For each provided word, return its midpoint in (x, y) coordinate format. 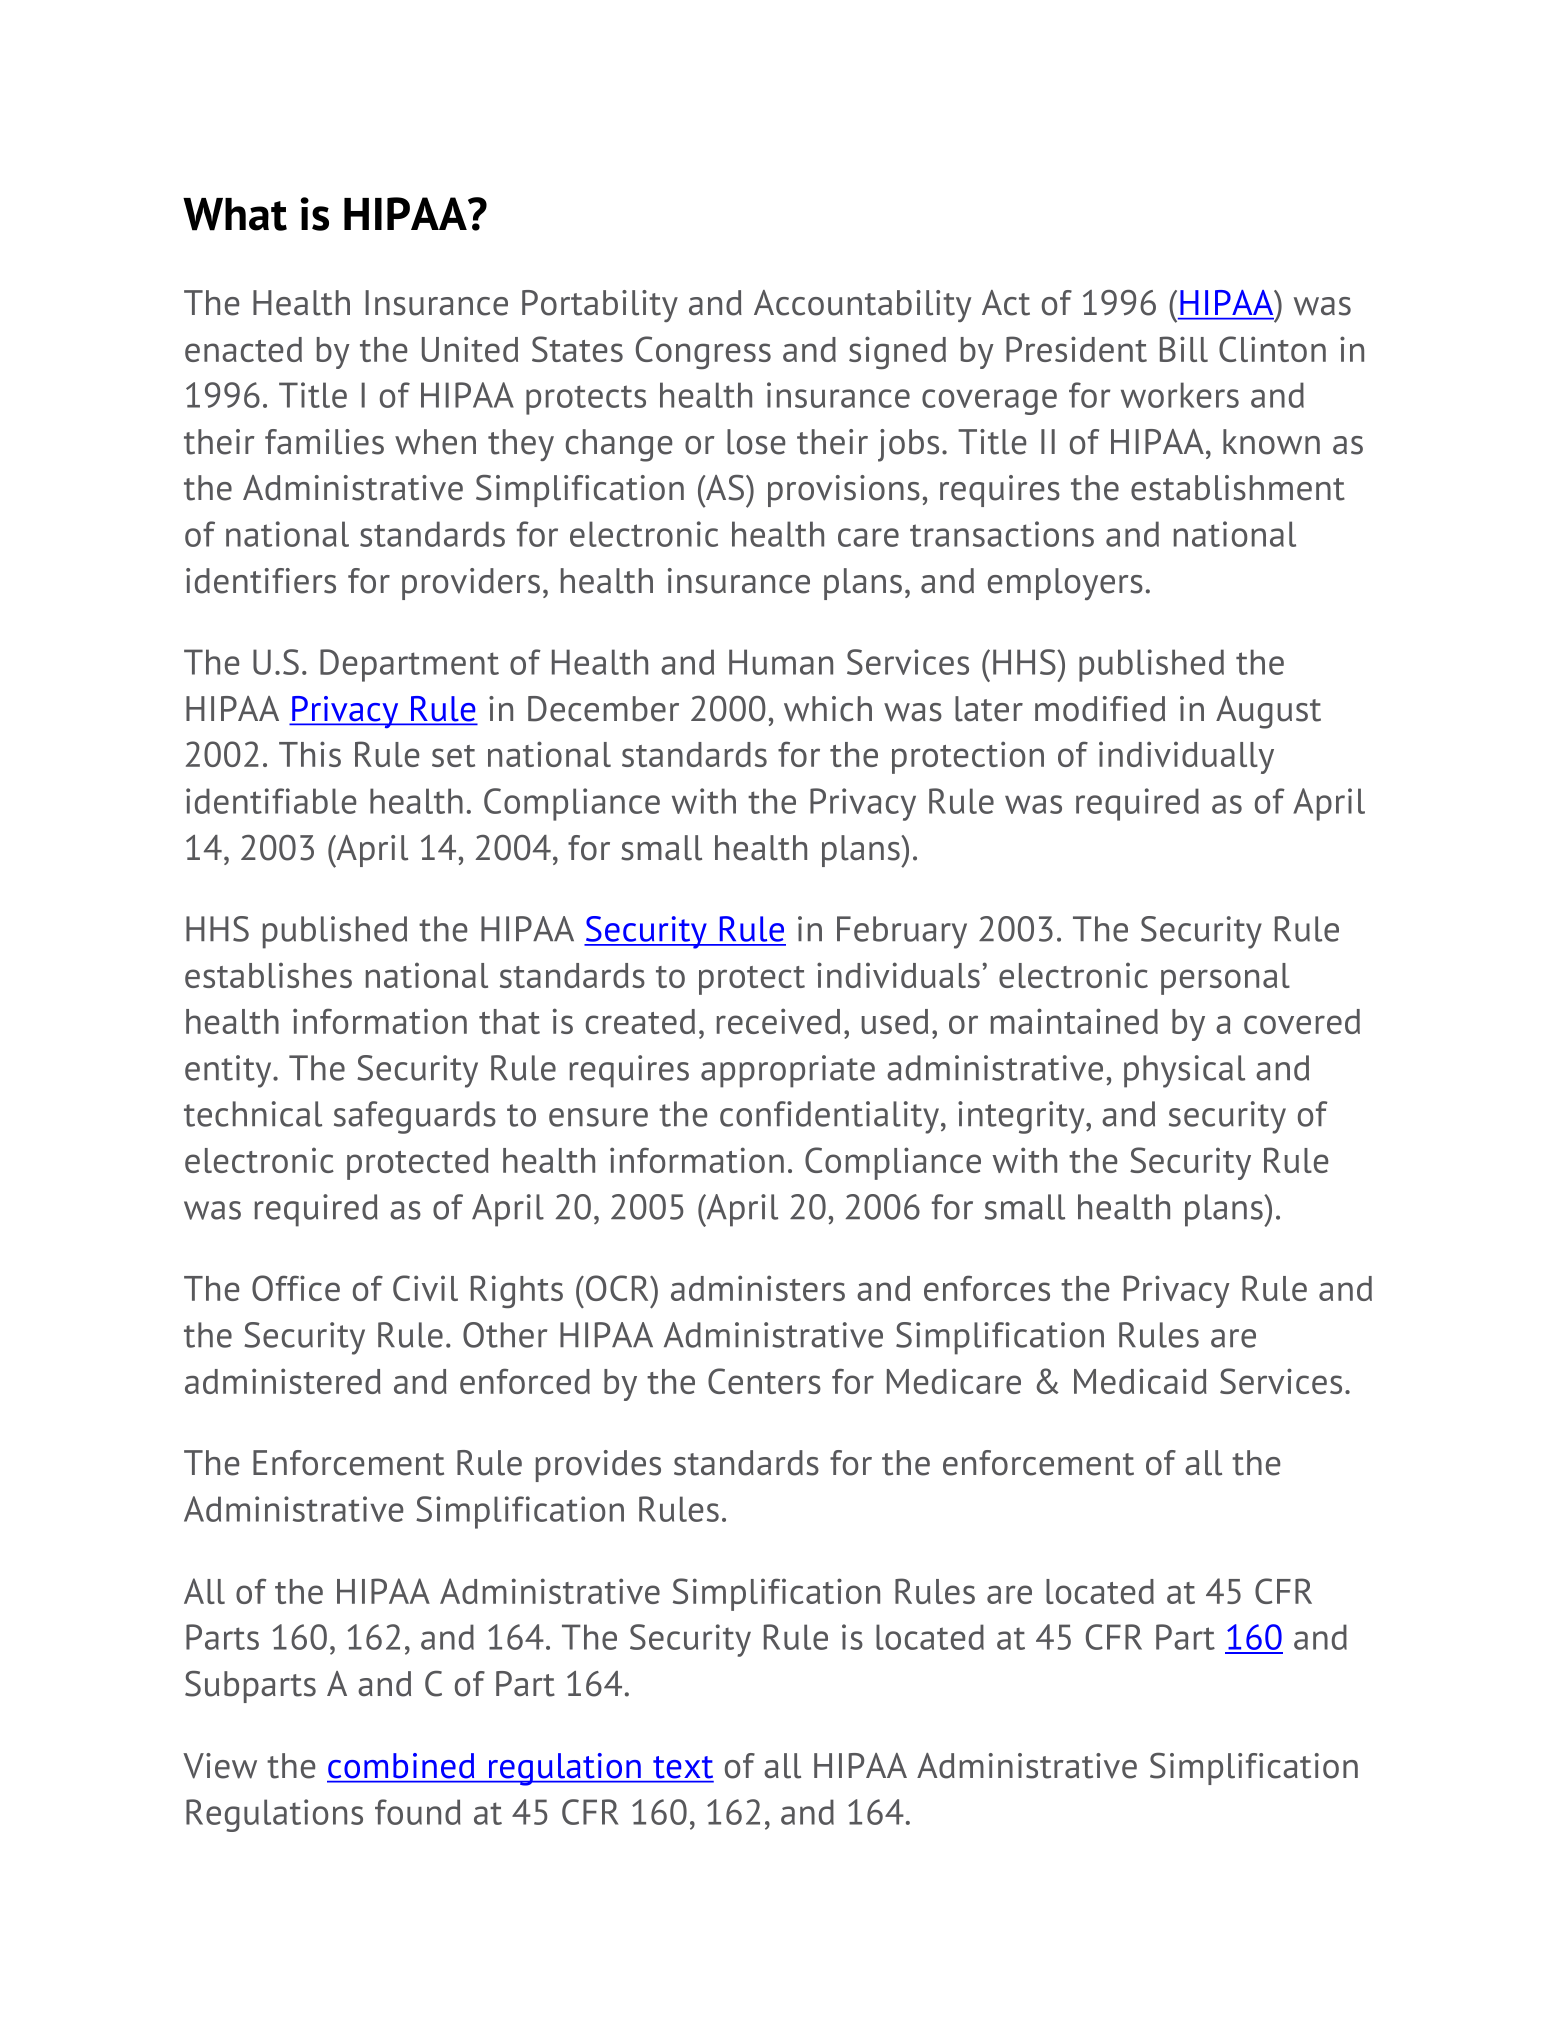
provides (598, 1466)
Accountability (862, 306)
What (235, 214)
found (418, 1812)
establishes (268, 975)
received (778, 1021)
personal (1225, 979)
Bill (1184, 349)
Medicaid (1140, 1381)
